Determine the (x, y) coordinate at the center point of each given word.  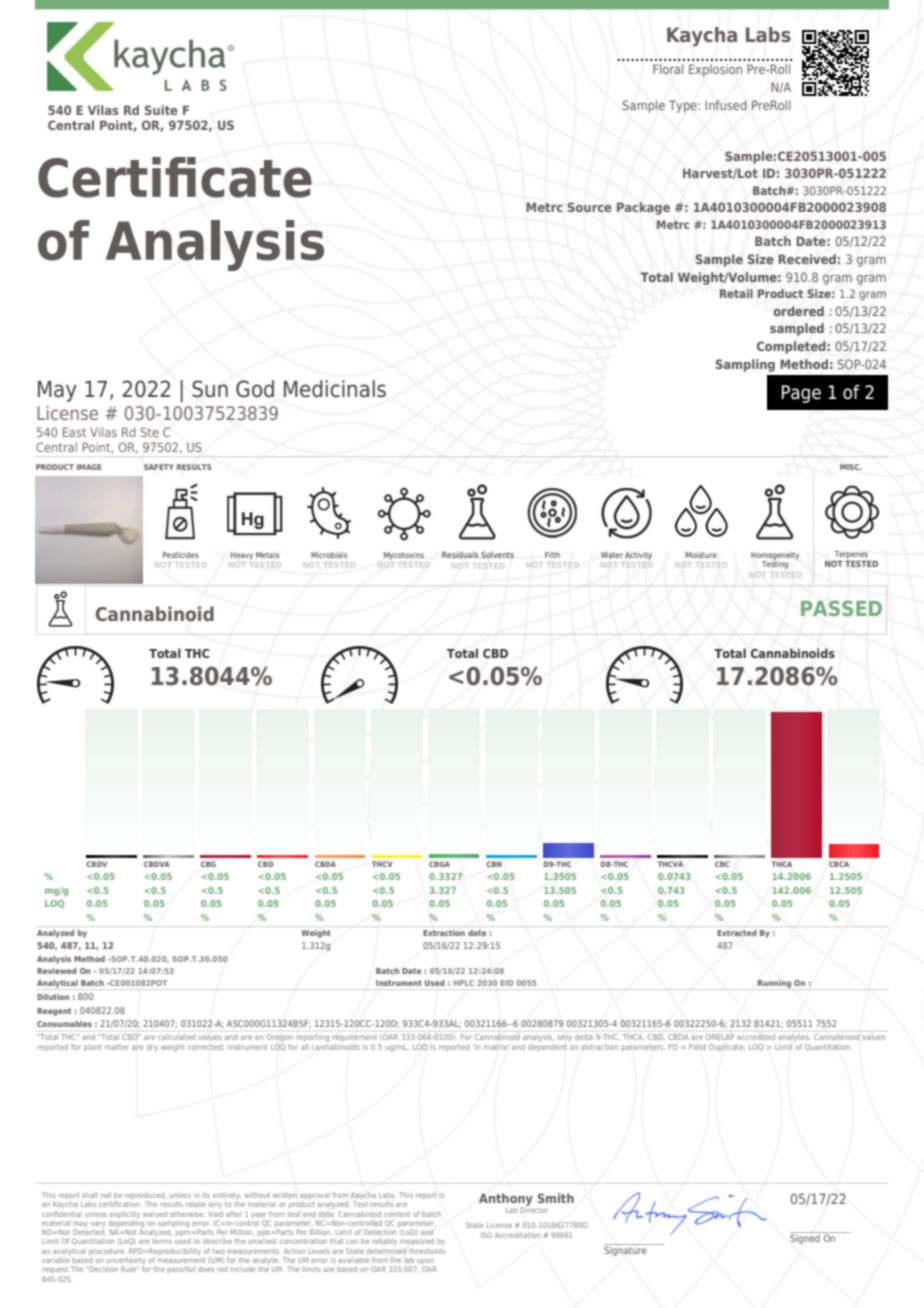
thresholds (427, 1249)
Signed (806, 1238)
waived (155, 1214)
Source (590, 207)
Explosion (715, 70)
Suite (161, 110)
